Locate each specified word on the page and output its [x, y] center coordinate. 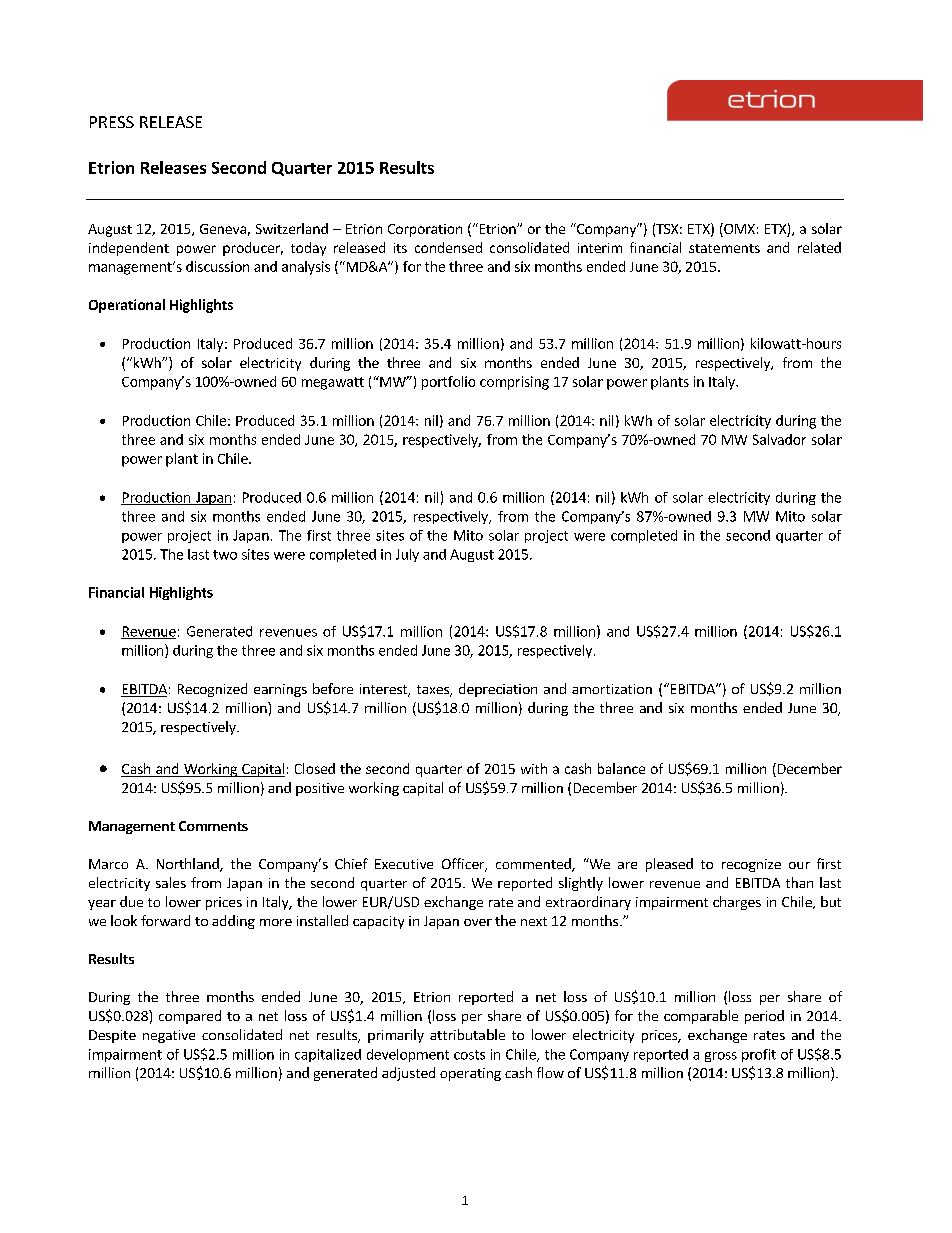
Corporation [425, 230]
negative [169, 1036]
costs [469, 1055]
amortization [612, 689]
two [225, 555]
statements [724, 248]
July [407, 555]
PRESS [112, 122]
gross [721, 1057]
